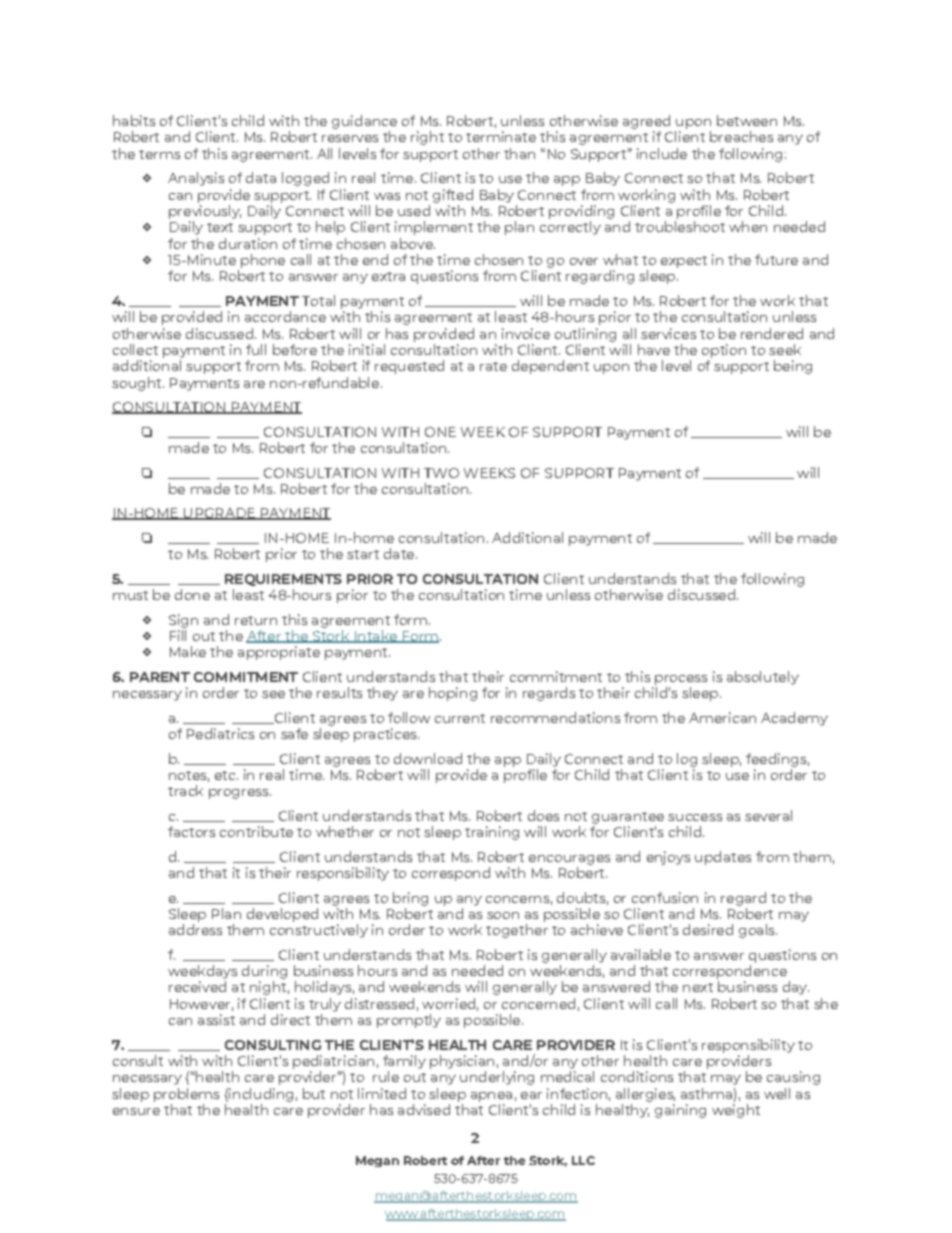  Describe the element at coordinates (219, 514) in the document. I see `UPGRADE` at that location.
